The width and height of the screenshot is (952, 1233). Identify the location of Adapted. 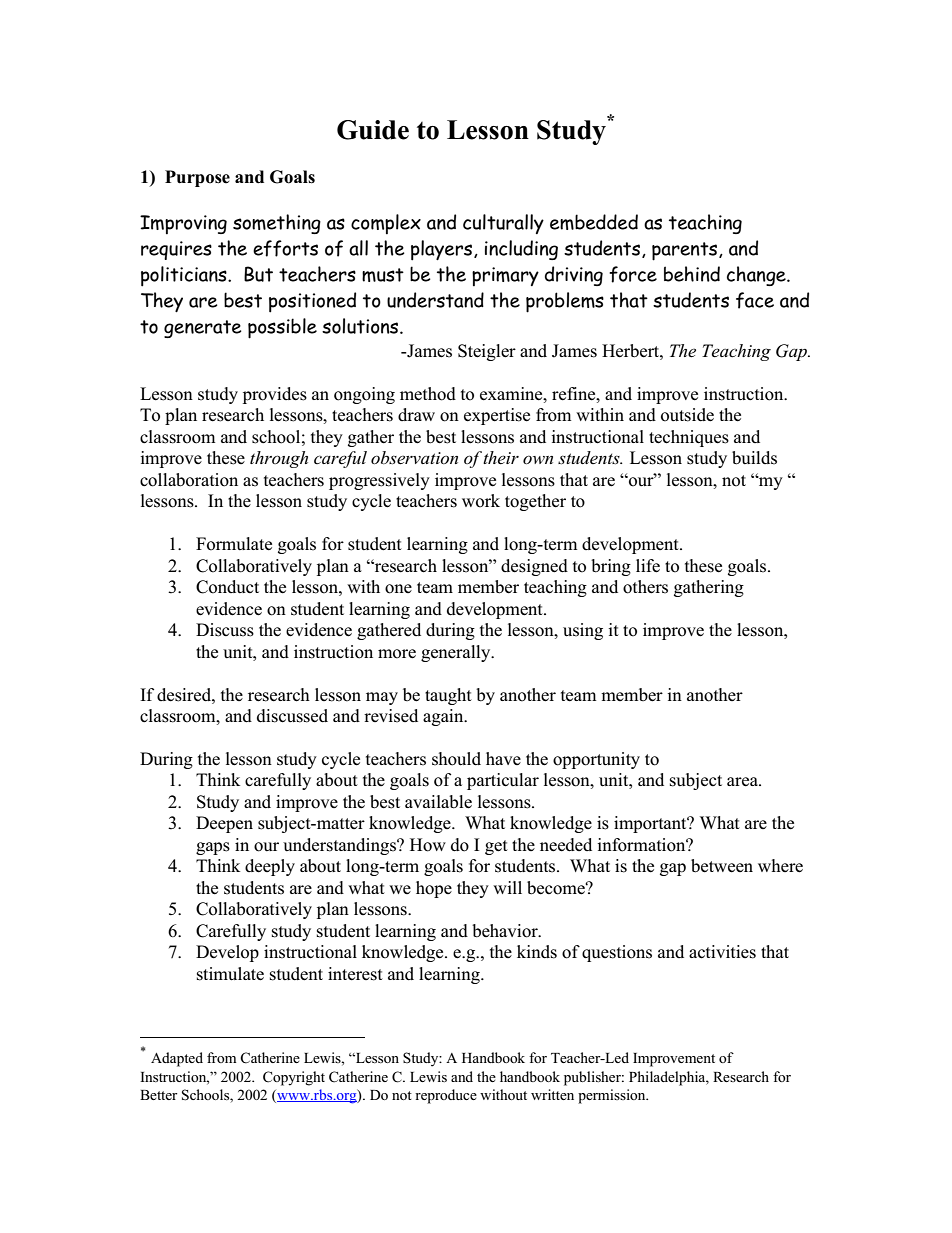
(177, 1059).
